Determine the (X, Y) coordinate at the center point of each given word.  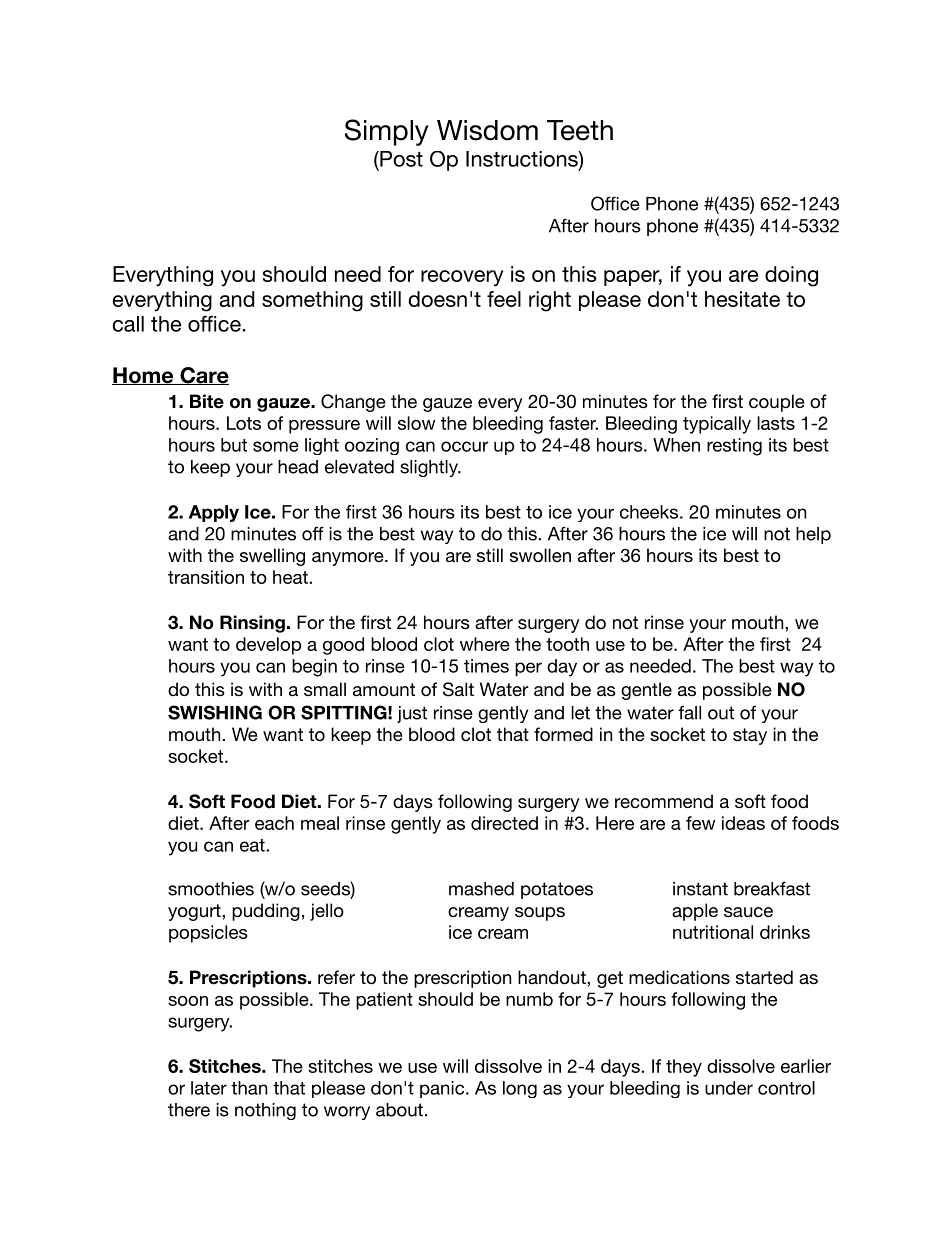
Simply (387, 132)
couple (777, 403)
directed (504, 823)
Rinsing (252, 624)
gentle (646, 691)
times (486, 666)
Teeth (580, 130)
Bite (207, 401)
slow (416, 423)
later (209, 1088)
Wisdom (487, 130)
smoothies (211, 889)
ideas (743, 823)
